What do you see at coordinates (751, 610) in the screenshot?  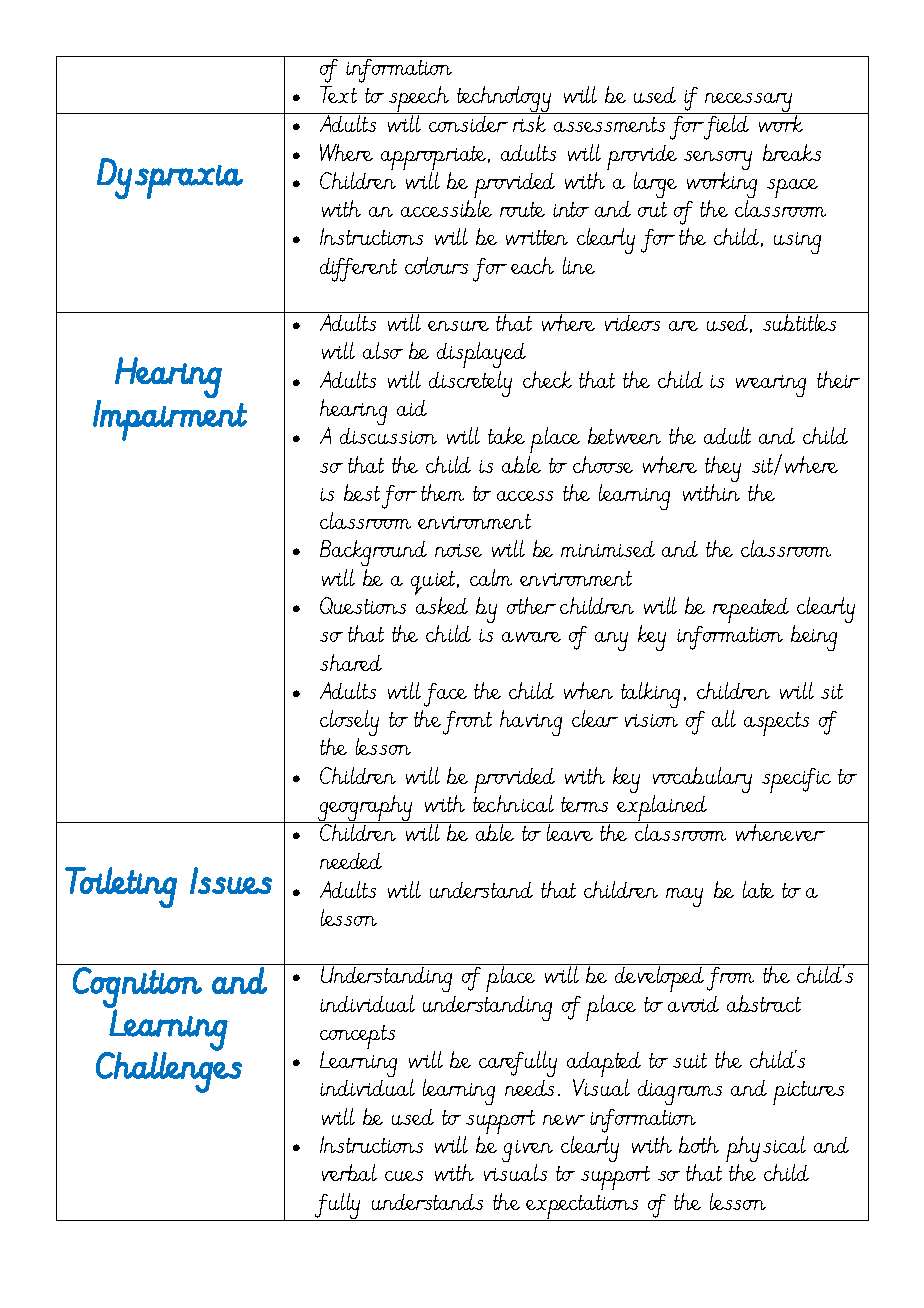 I see `repeated` at bounding box center [751, 610].
